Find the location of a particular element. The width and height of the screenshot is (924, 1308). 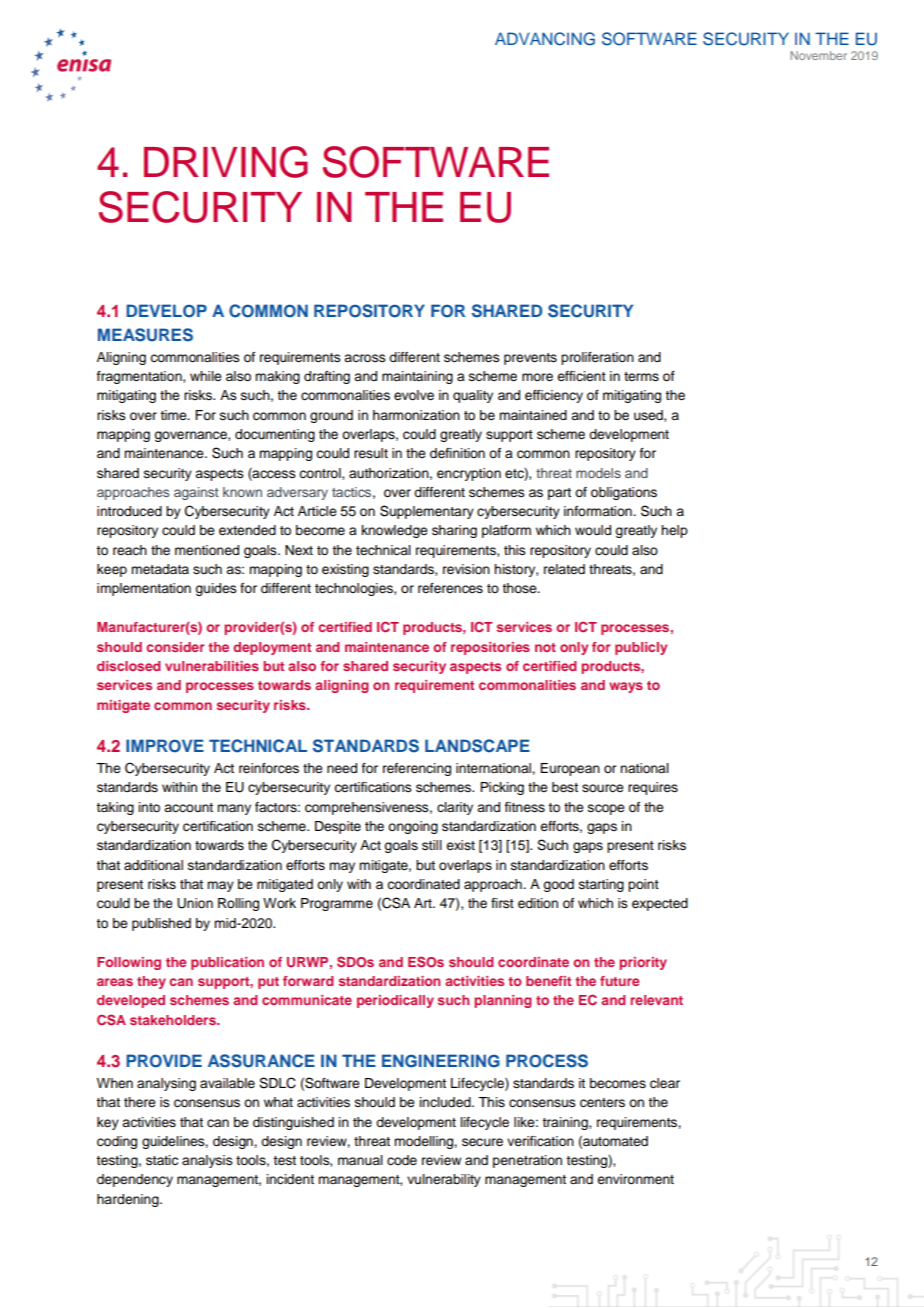

LANDSCAPE is located at coordinates (477, 746).
